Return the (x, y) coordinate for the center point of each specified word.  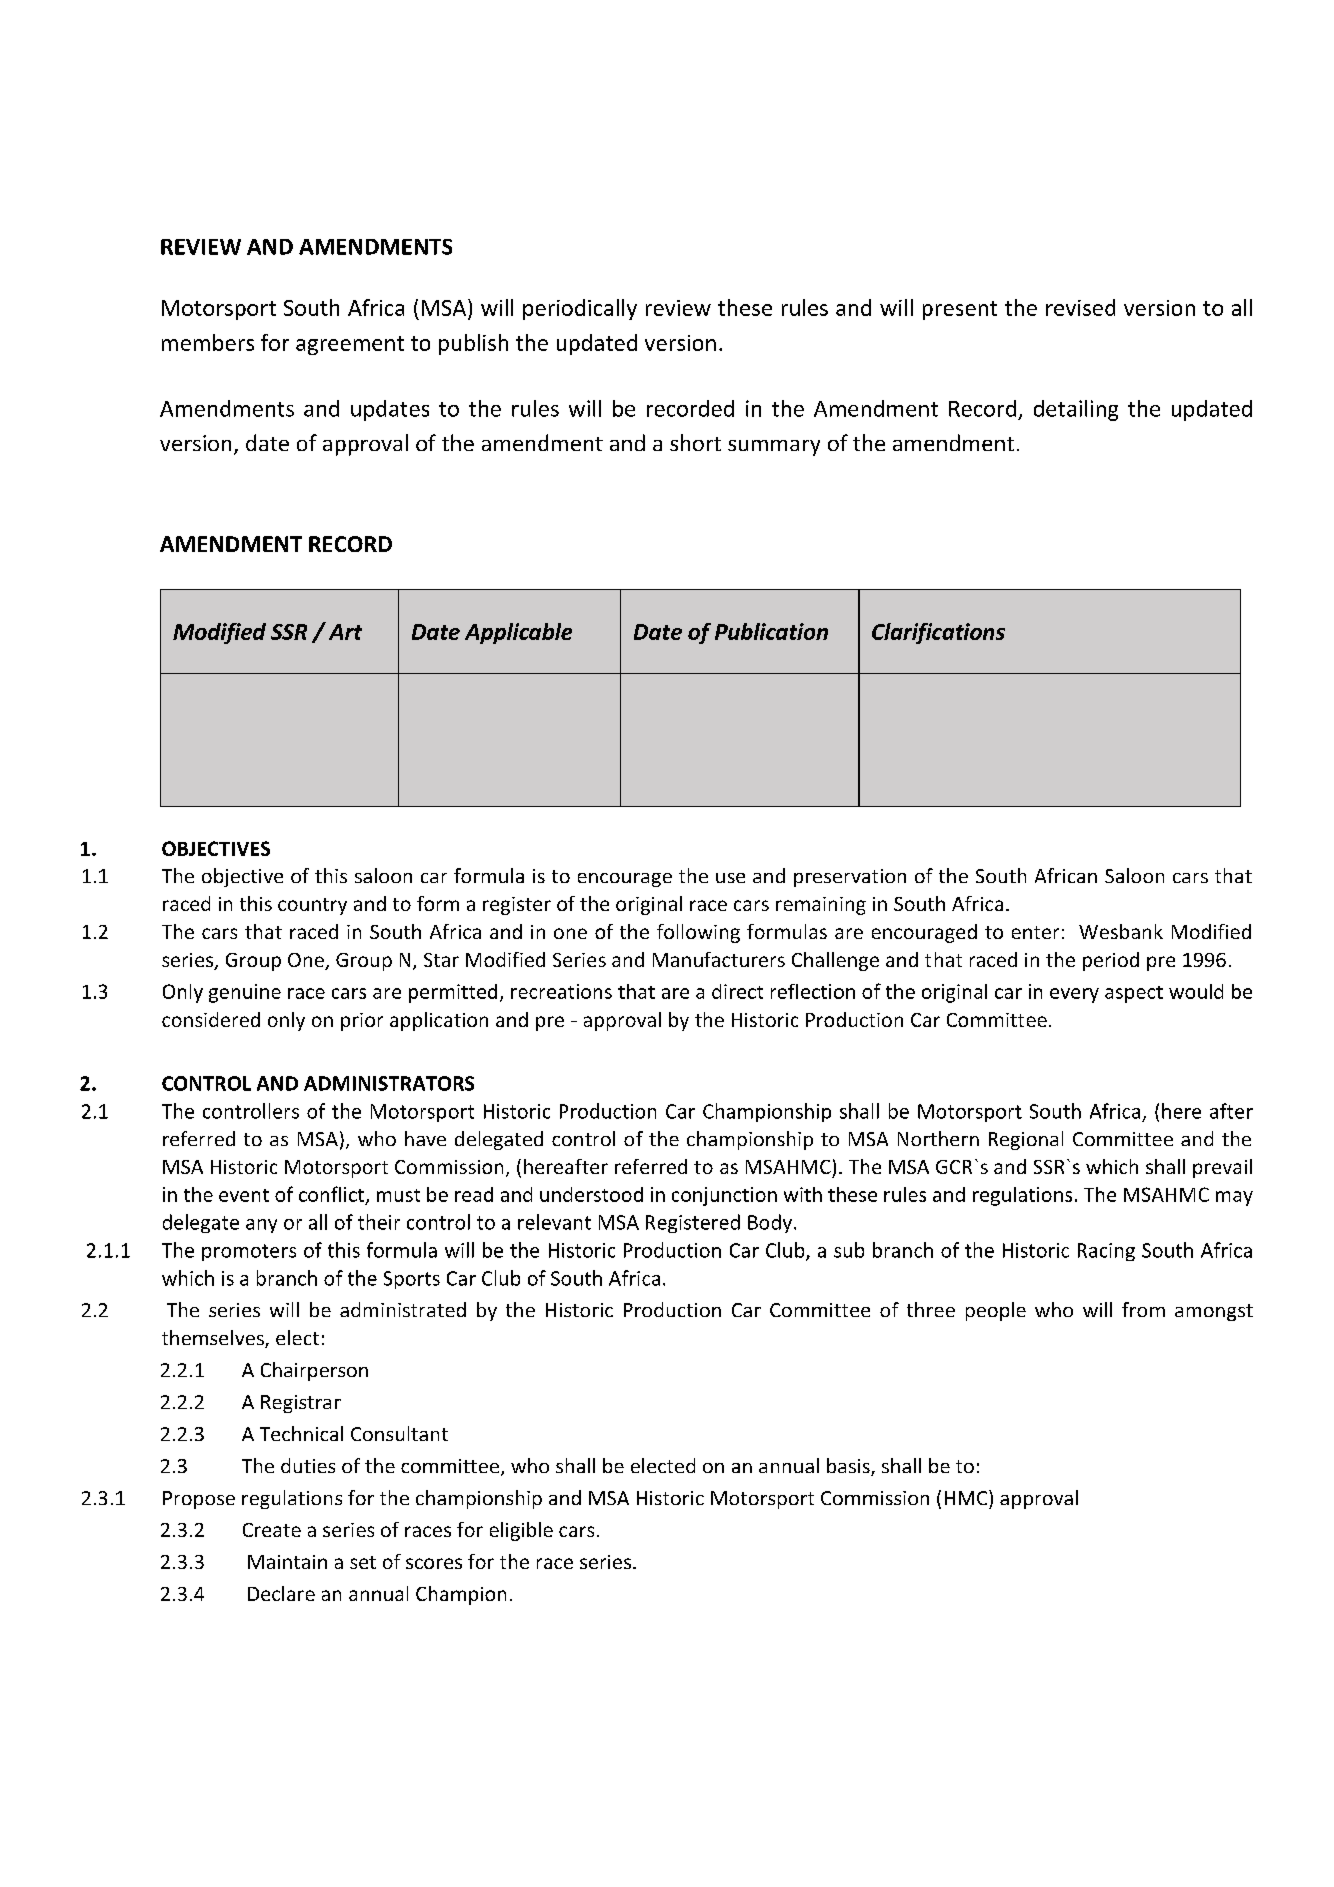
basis (849, 1467)
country (312, 906)
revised (1080, 307)
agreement (350, 345)
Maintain (287, 1562)
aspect (1134, 994)
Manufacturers (719, 959)
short (695, 442)
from (1143, 1309)
